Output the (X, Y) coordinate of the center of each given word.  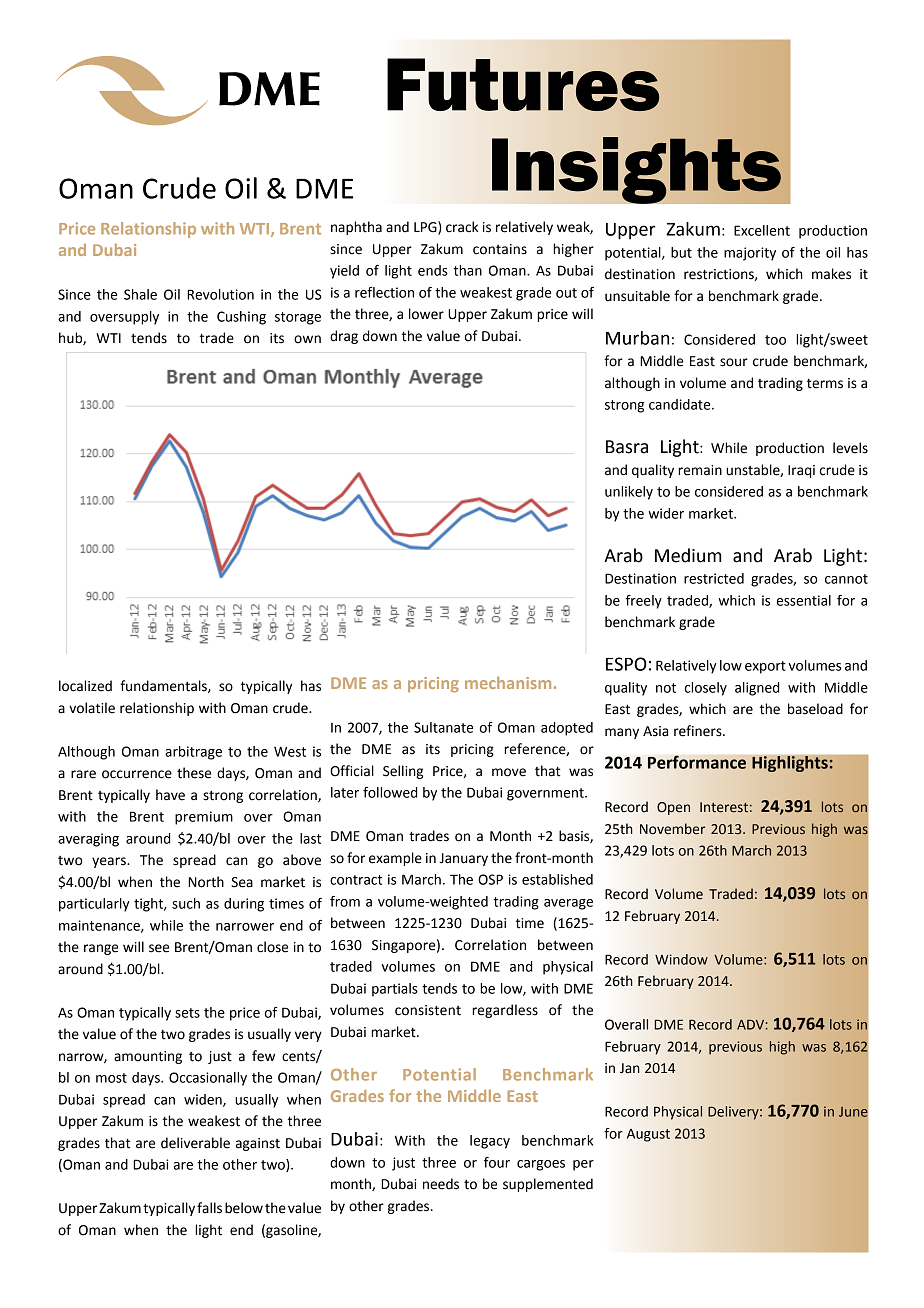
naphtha (356, 228)
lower (426, 314)
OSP (490, 879)
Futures (523, 84)
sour (734, 362)
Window (681, 959)
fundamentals (164, 686)
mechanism (508, 683)
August (648, 1135)
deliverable (195, 1143)
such (186, 903)
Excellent (762, 230)
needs (441, 1184)
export (765, 667)
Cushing (241, 318)
